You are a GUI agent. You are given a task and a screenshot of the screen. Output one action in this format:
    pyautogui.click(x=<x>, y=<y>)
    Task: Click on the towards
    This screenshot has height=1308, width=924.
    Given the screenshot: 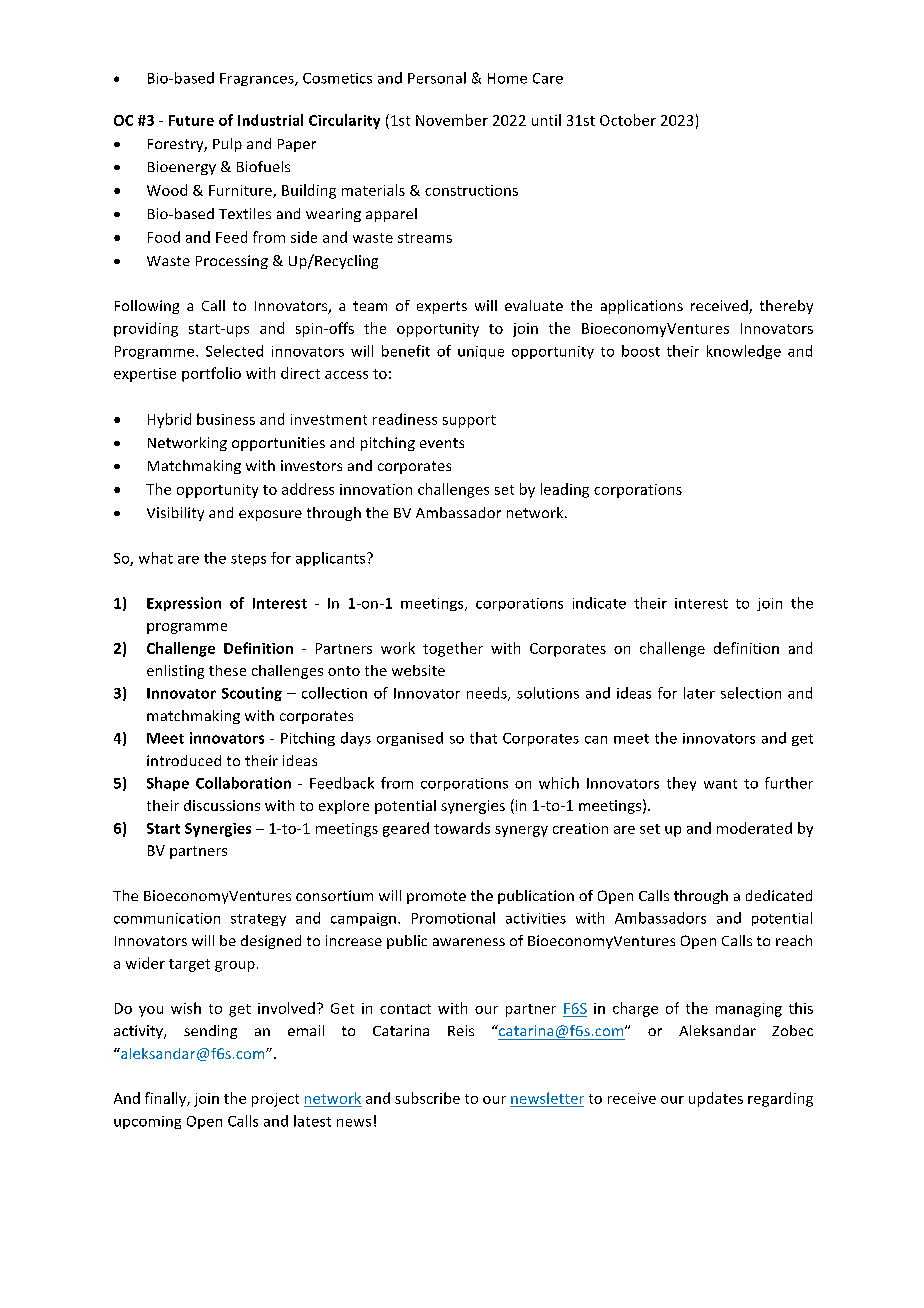 What is the action you would take?
    pyautogui.click(x=462, y=828)
